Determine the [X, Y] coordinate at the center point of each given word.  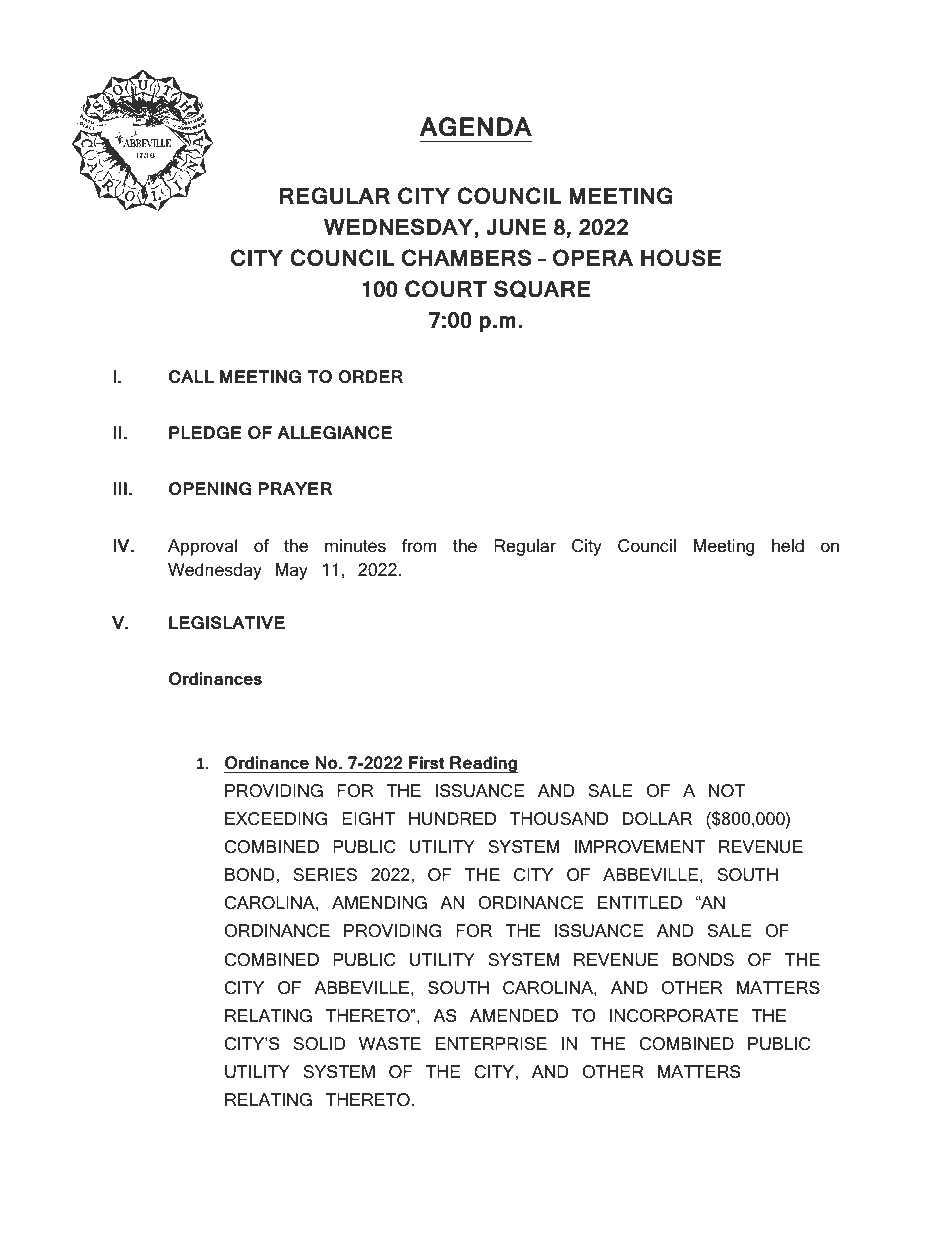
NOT [727, 791]
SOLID [319, 1044]
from [419, 546]
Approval [202, 547]
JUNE [516, 227]
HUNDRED [452, 819]
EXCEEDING [276, 819]
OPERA [593, 258]
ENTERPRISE [491, 1044]
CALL [191, 376]
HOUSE [681, 258]
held [788, 545]
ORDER [370, 376]
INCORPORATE [674, 1016]
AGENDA [476, 127]
